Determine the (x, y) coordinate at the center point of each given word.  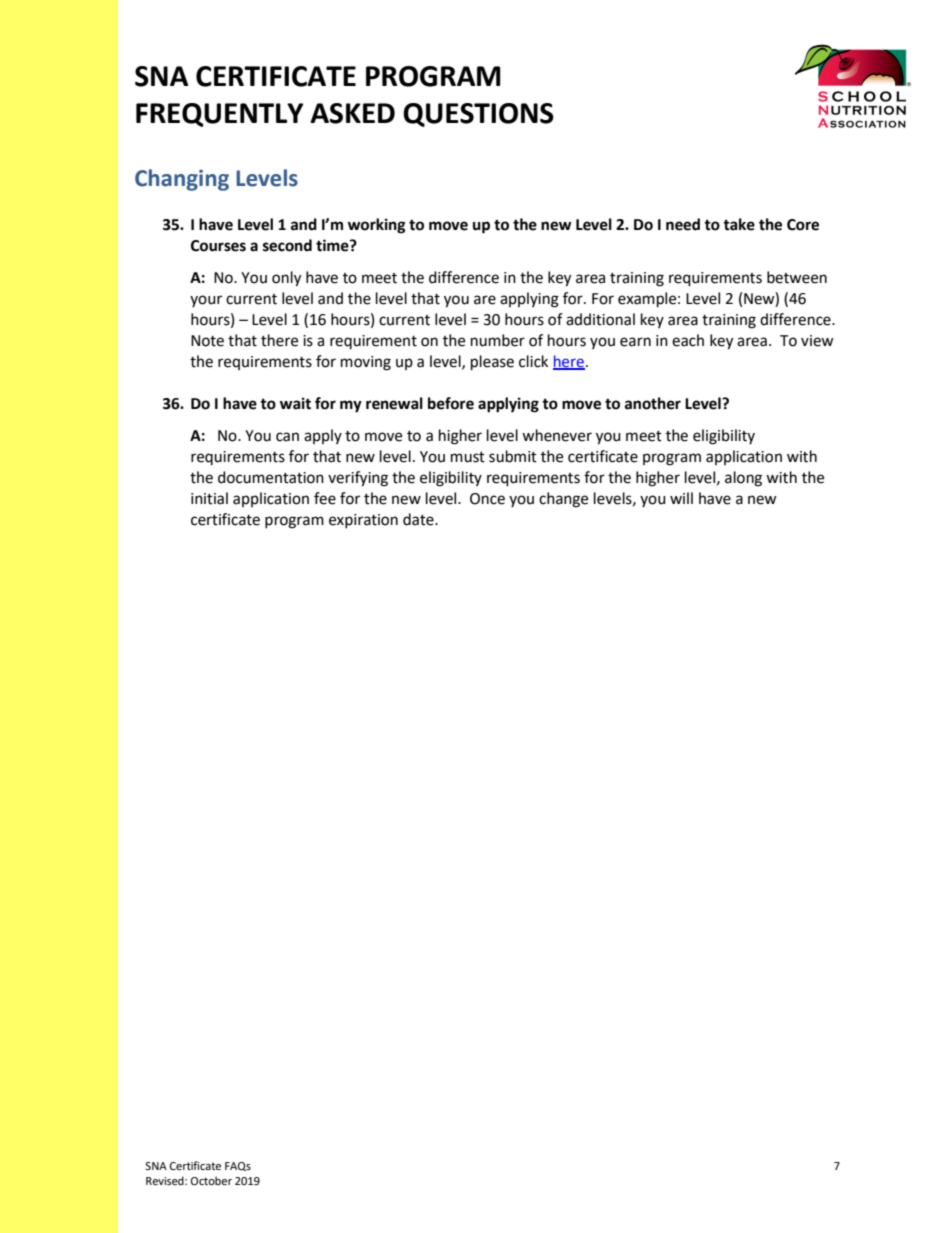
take (739, 224)
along (743, 479)
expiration (363, 521)
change (563, 500)
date (419, 519)
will (681, 498)
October (211, 1181)
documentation (271, 477)
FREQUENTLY (220, 115)
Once (487, 499)
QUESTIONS (478, 115)
